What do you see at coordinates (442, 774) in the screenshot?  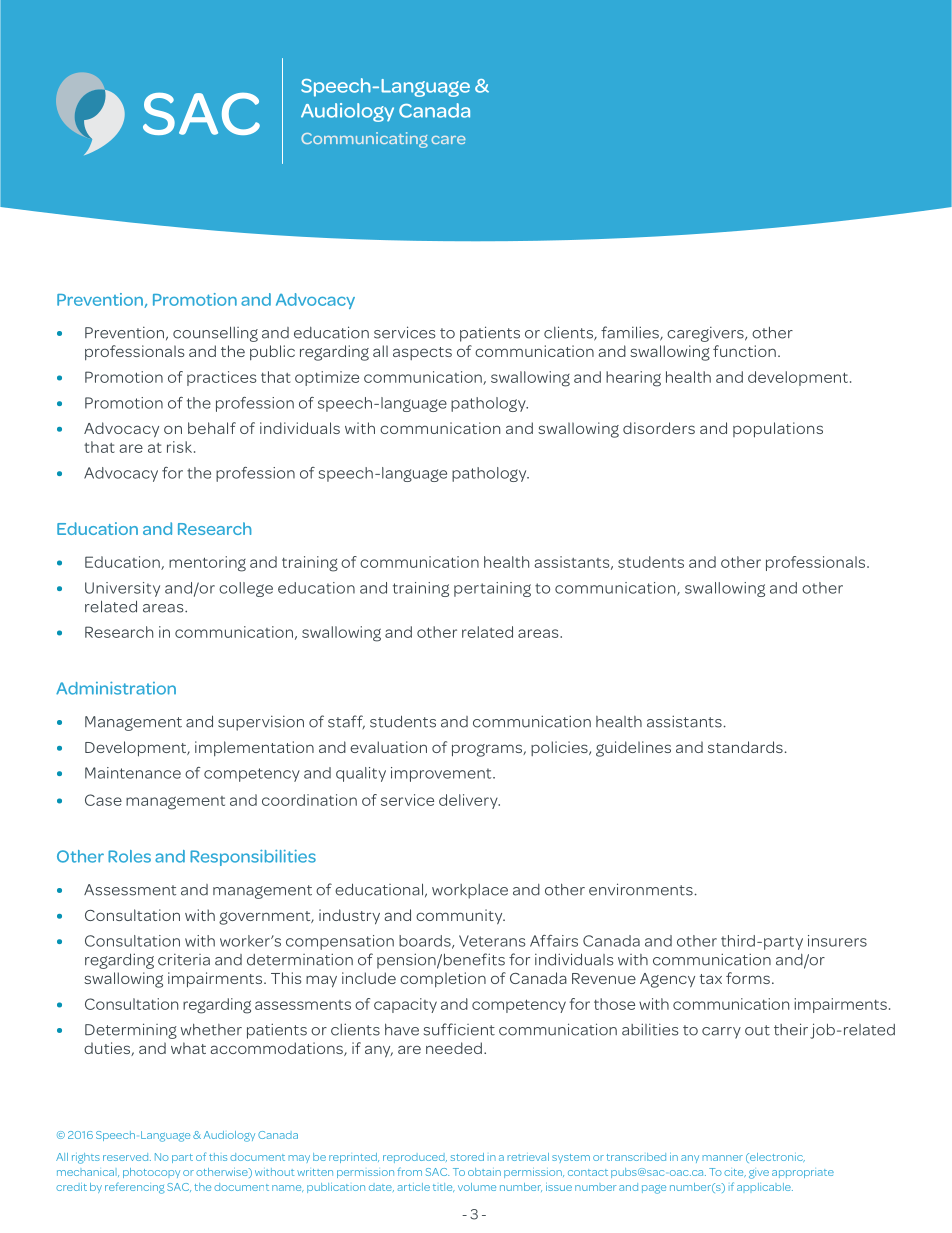 I see `improvement` at bounding box center [442, 774].
